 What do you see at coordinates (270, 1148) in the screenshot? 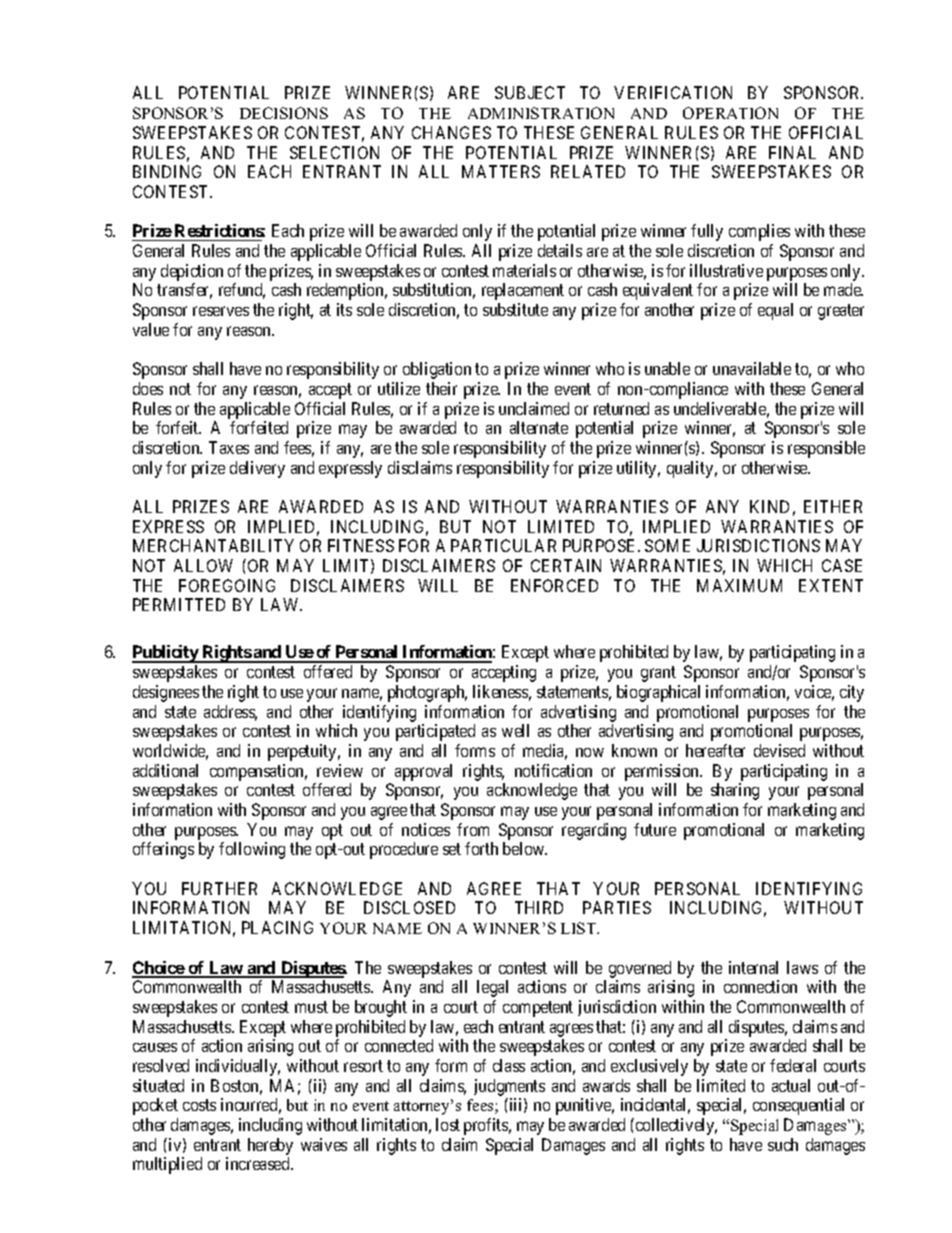
I see `hereby` at bounding box center [270, 1148].
